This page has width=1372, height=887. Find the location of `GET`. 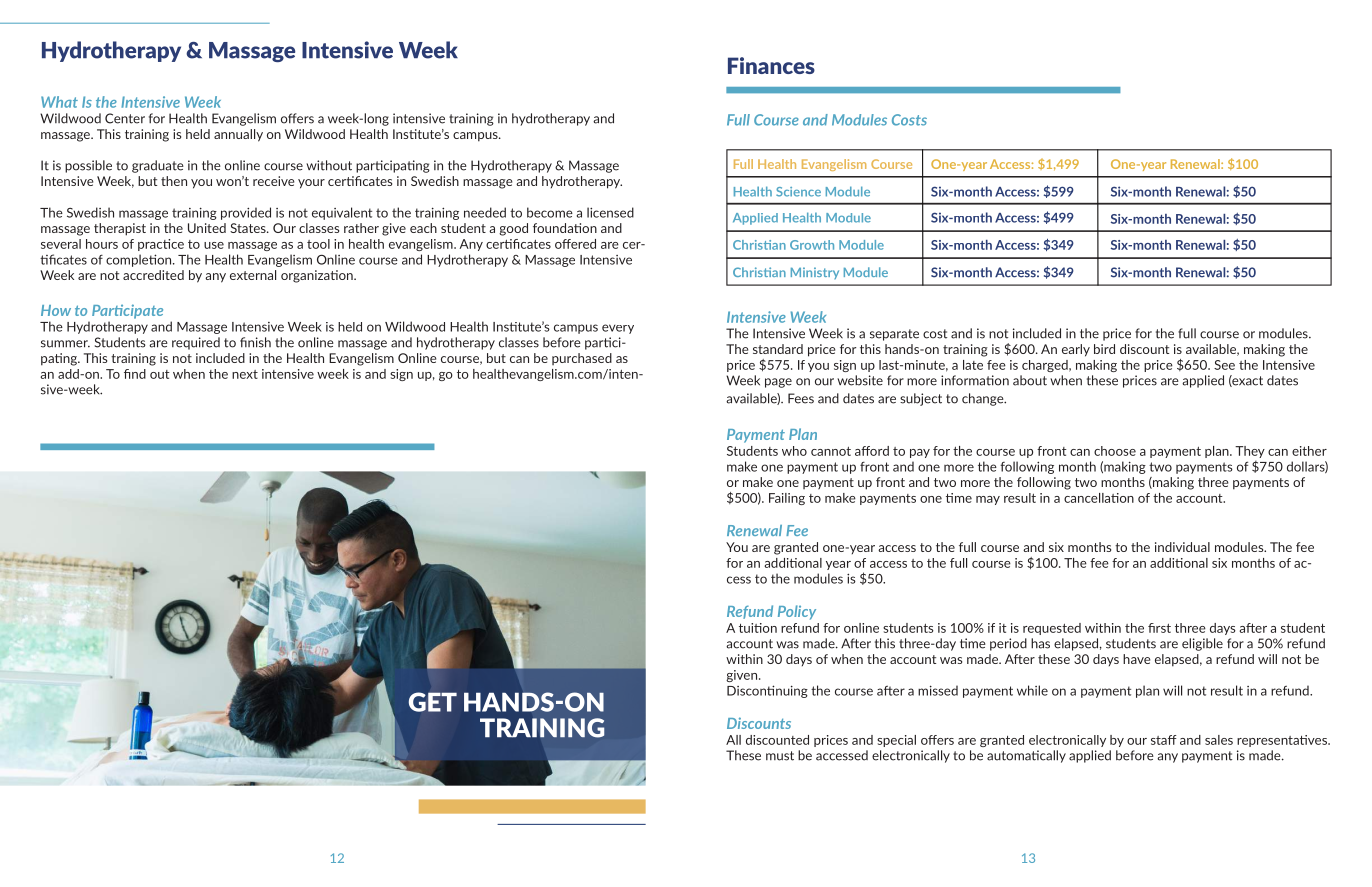

GET is located at coordinates (433, 702).
